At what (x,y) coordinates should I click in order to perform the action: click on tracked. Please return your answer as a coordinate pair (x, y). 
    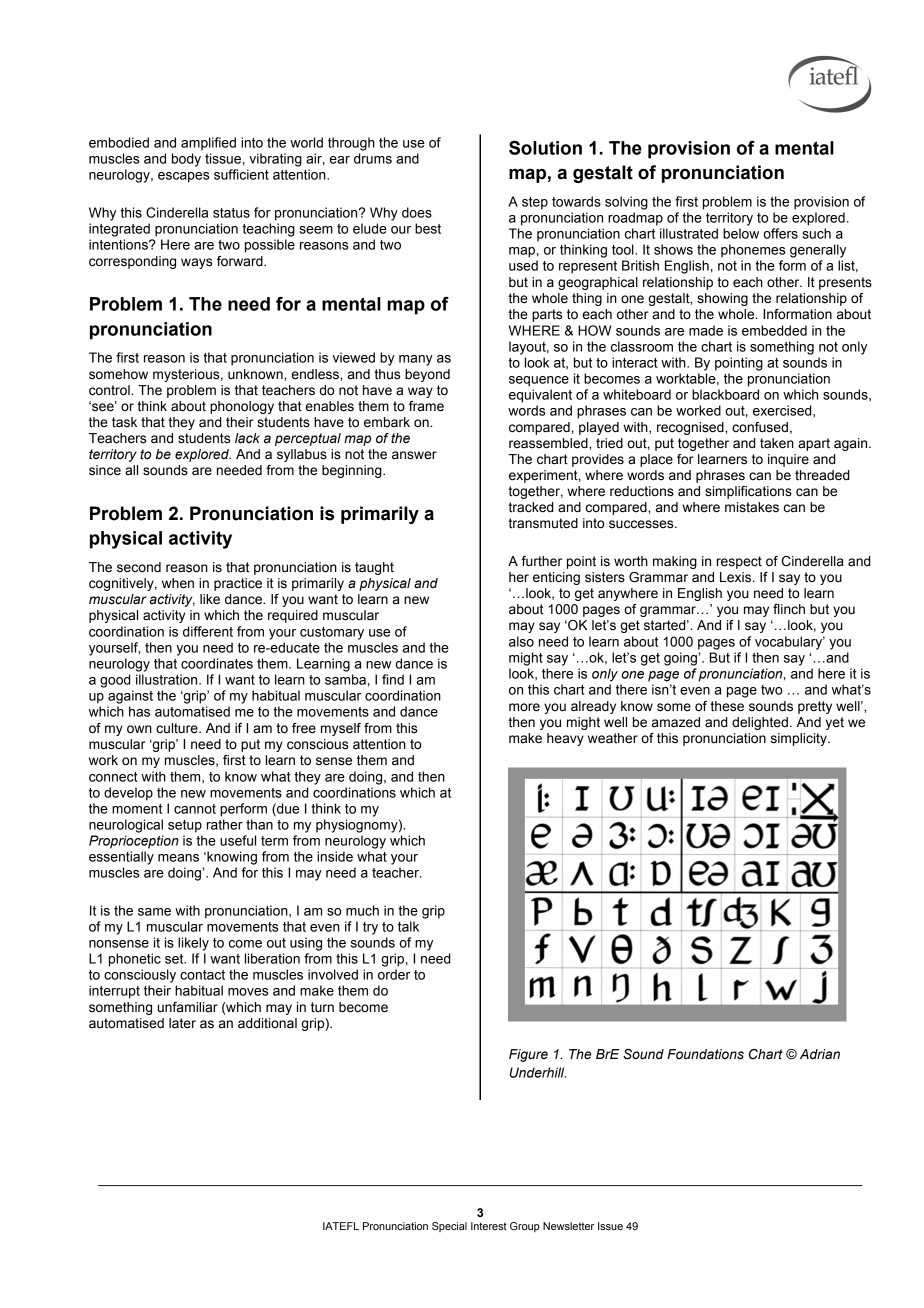
    Looking at the image, I should click on (531, 507).
